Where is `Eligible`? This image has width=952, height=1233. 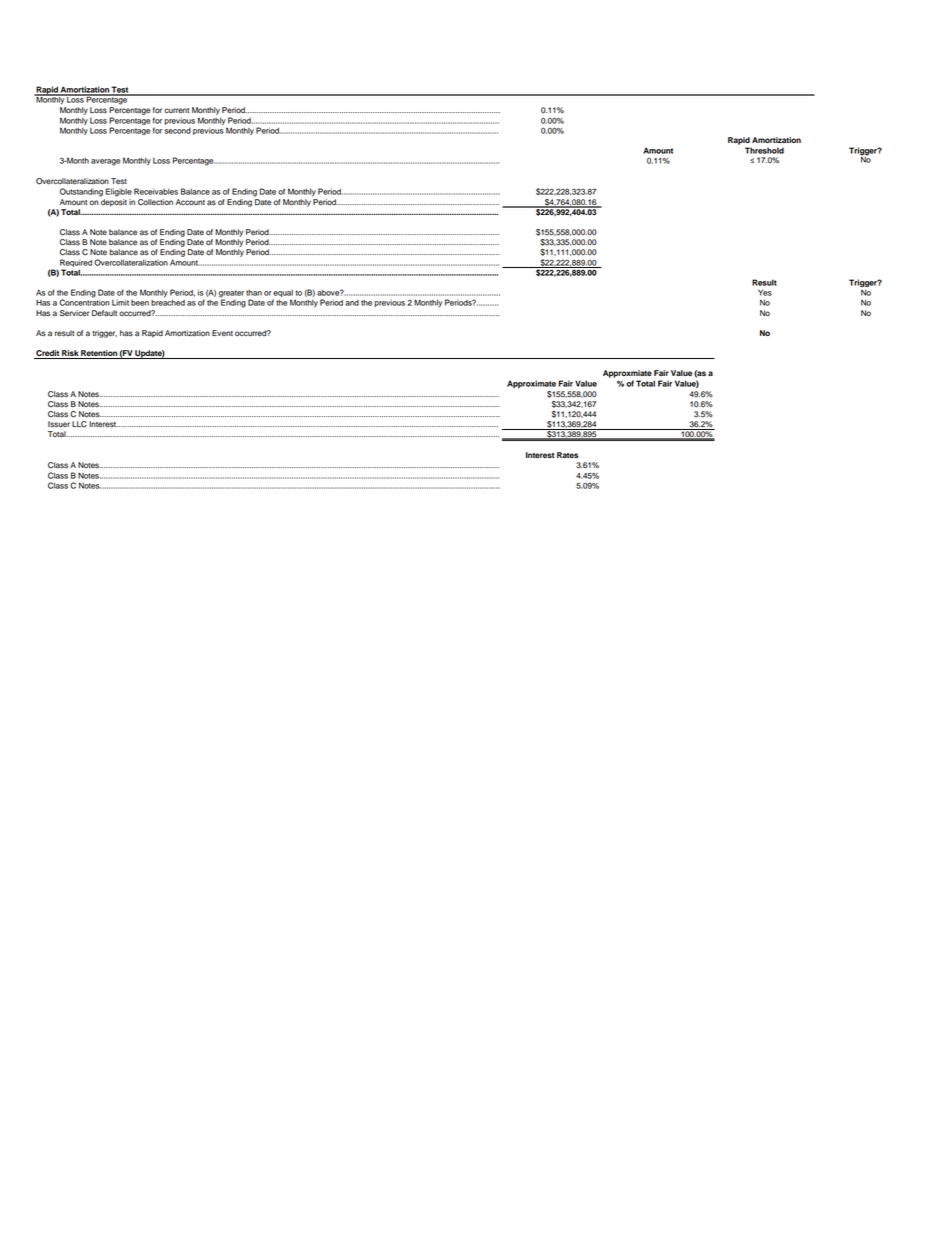 Eligible is located at coordinates (119, 192).
